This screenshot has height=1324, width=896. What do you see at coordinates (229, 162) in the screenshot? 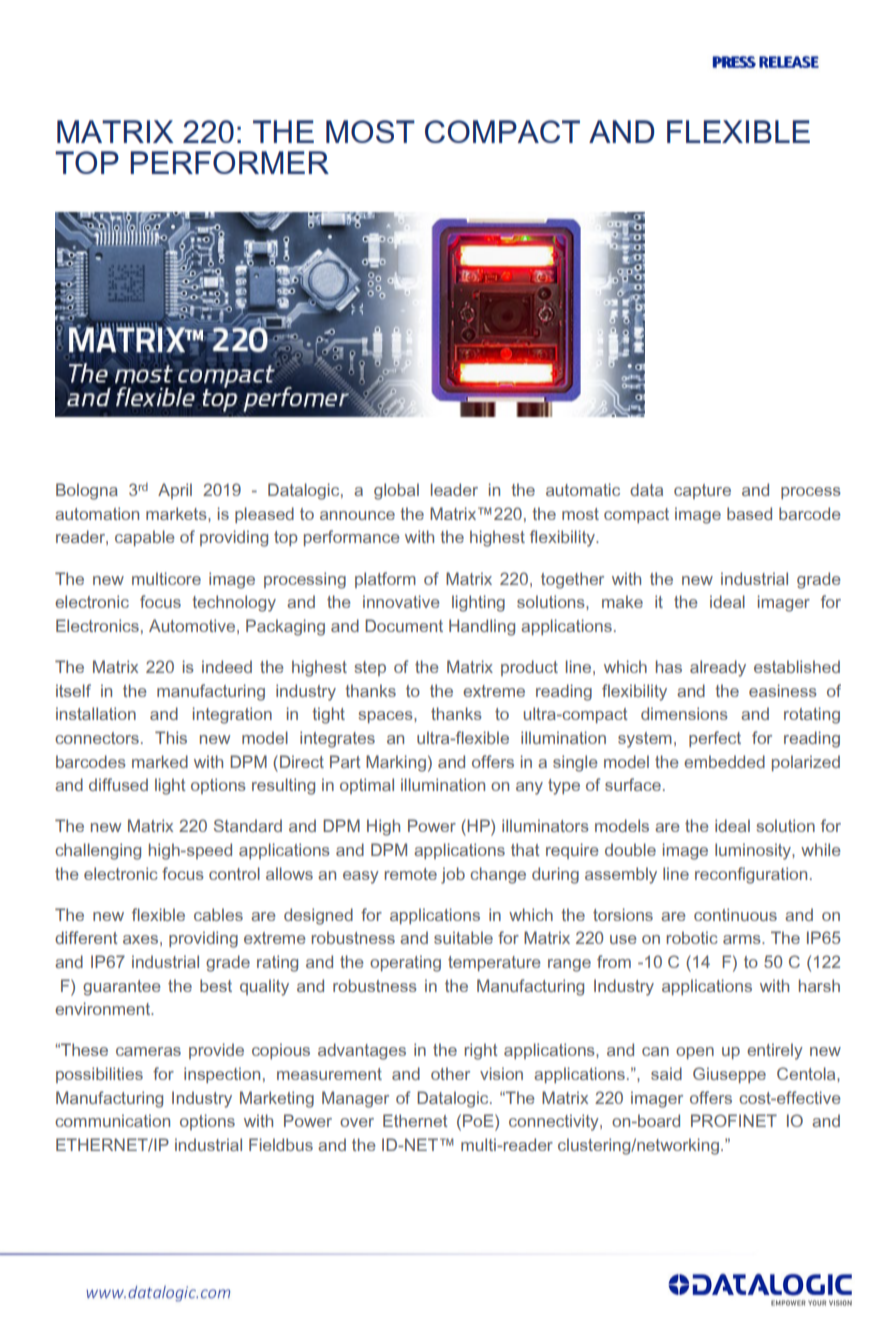
I see `PERFORMER` at bounding box center [229, 162].
